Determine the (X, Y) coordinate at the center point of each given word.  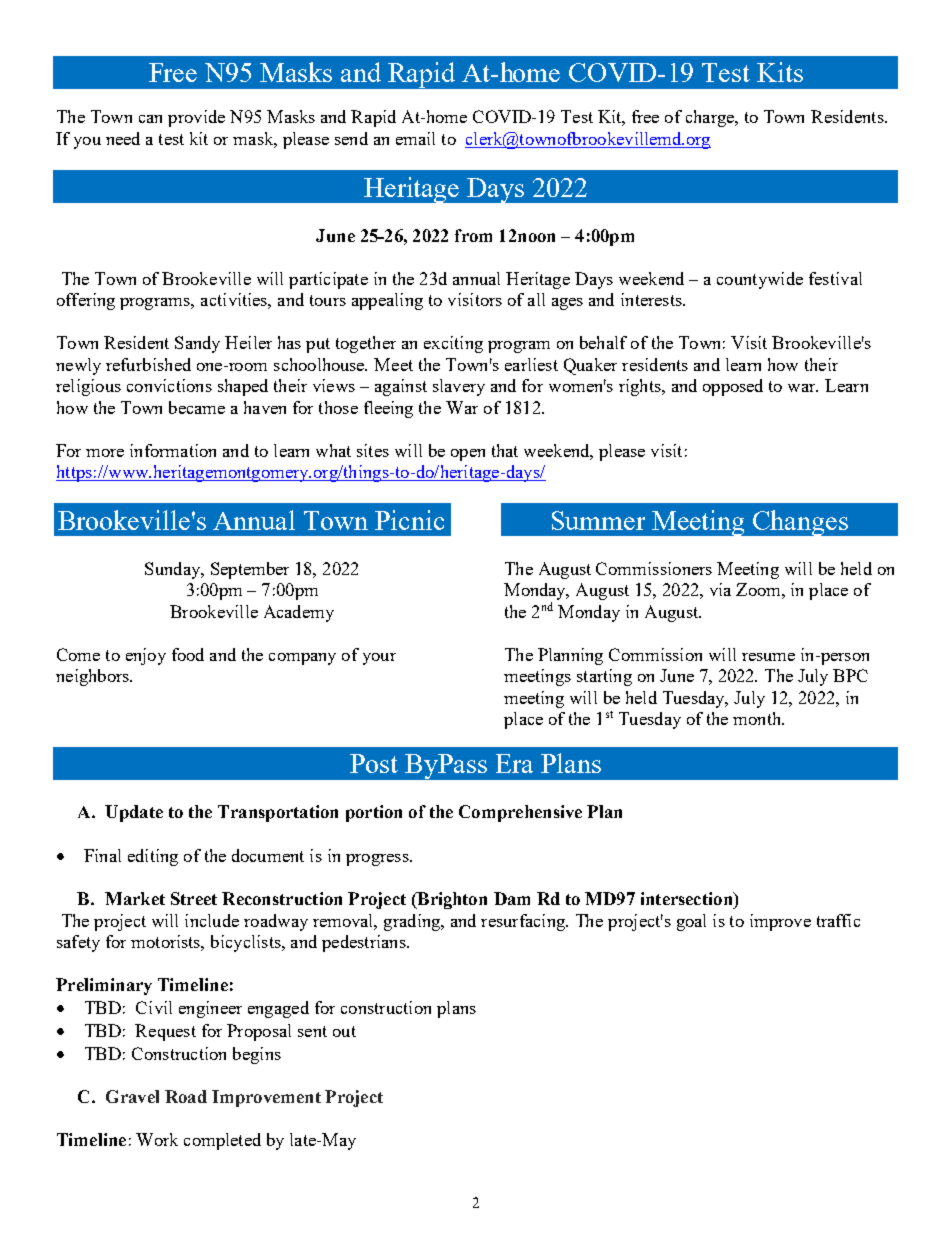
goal (691, 922)
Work (157, 1139)
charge (711, 118)
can (150, 119)
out (344, 1031)
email (415, 138)
